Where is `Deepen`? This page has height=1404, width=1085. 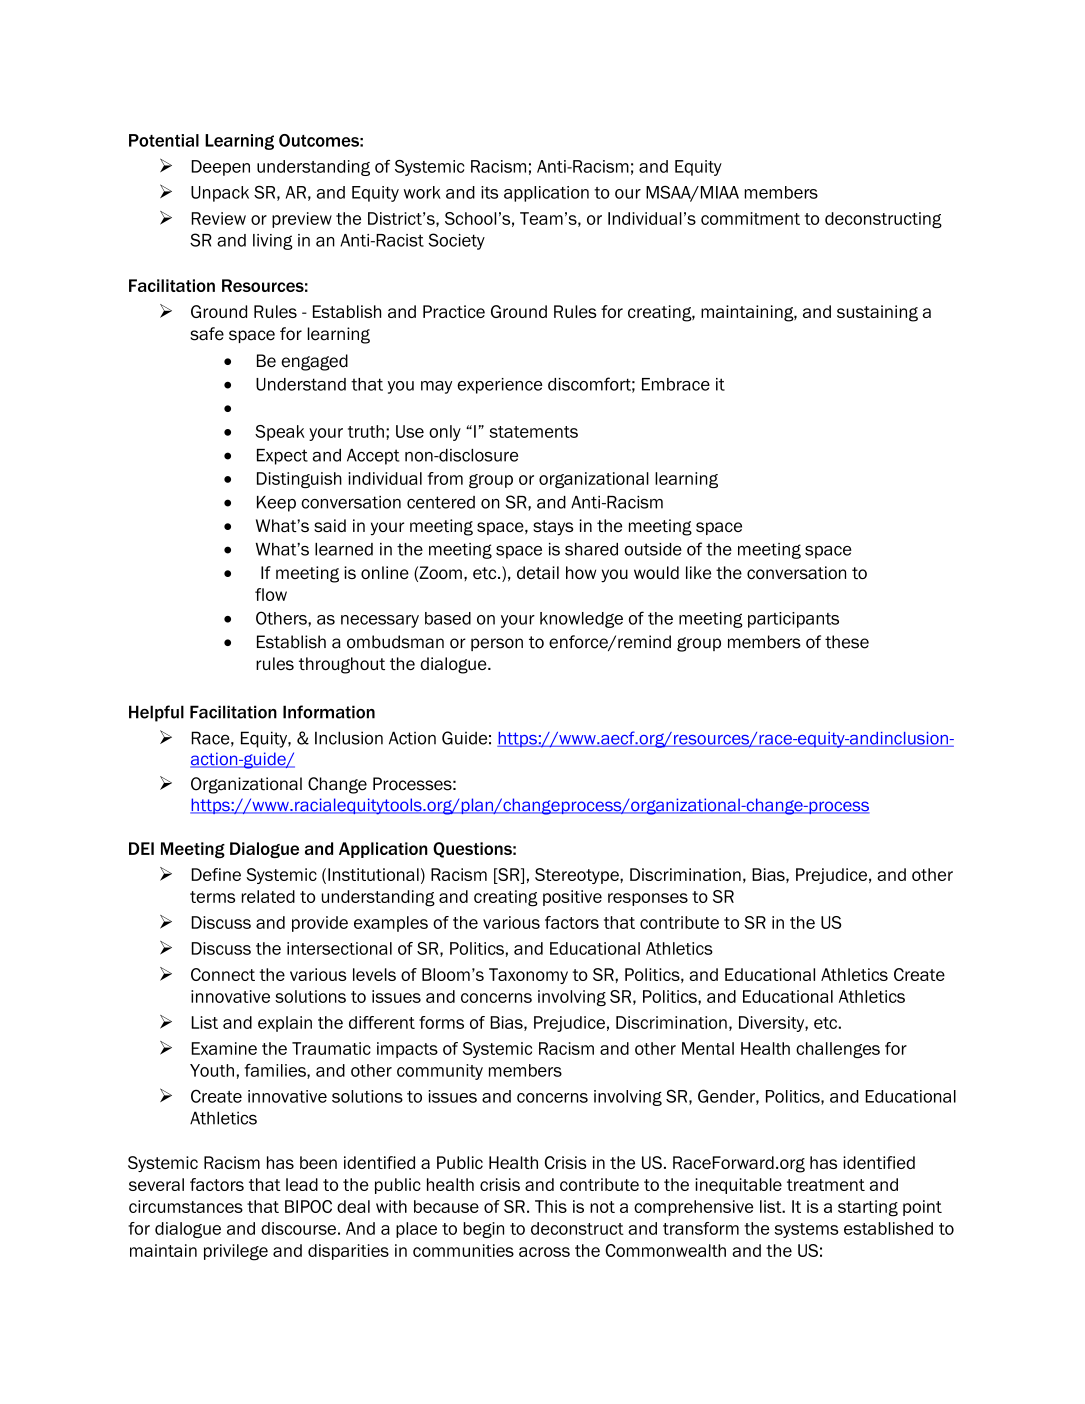
Deepen is located at coordinates (221, 168).
